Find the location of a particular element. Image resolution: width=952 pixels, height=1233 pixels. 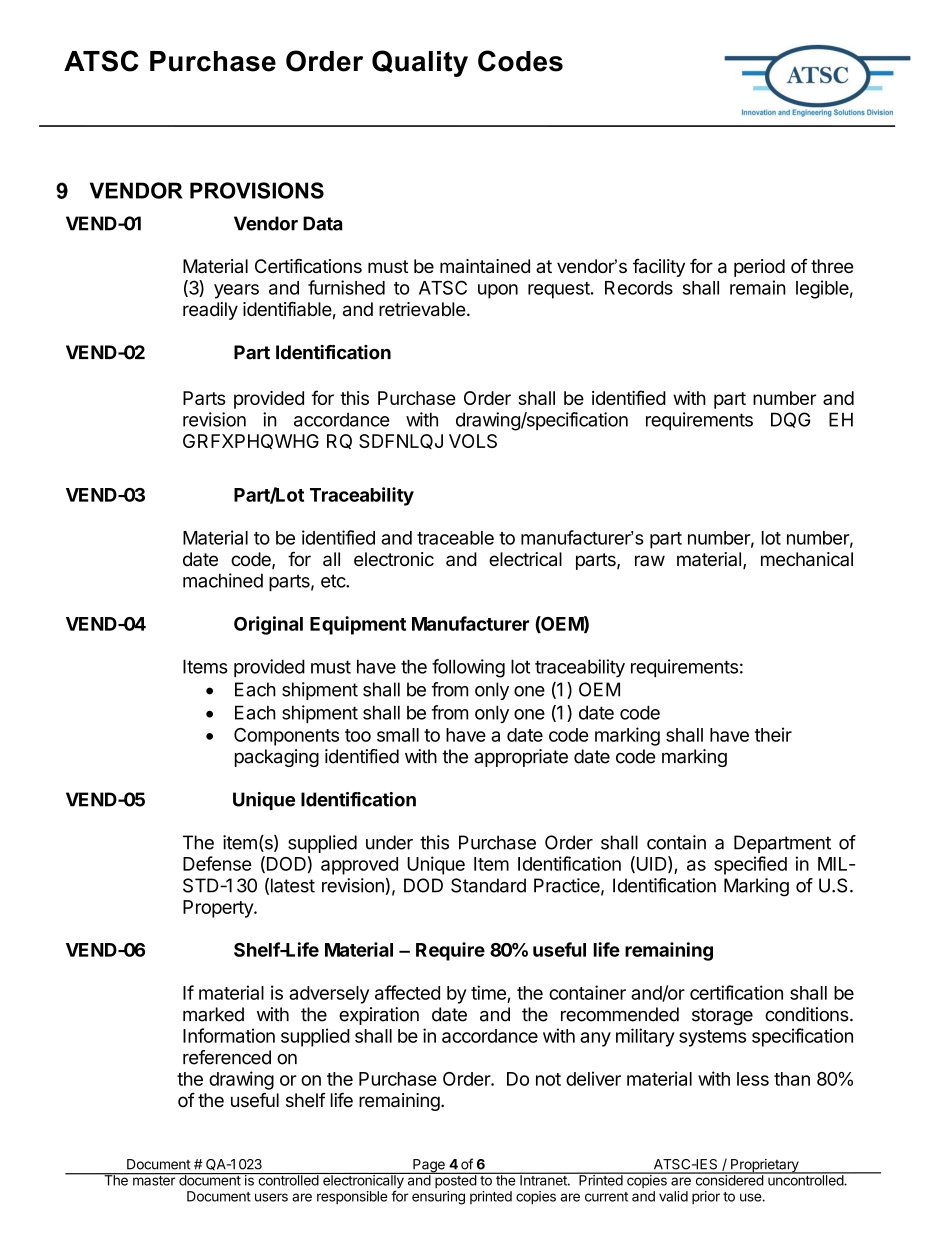

Standard is located at coordinates (488, 885).
